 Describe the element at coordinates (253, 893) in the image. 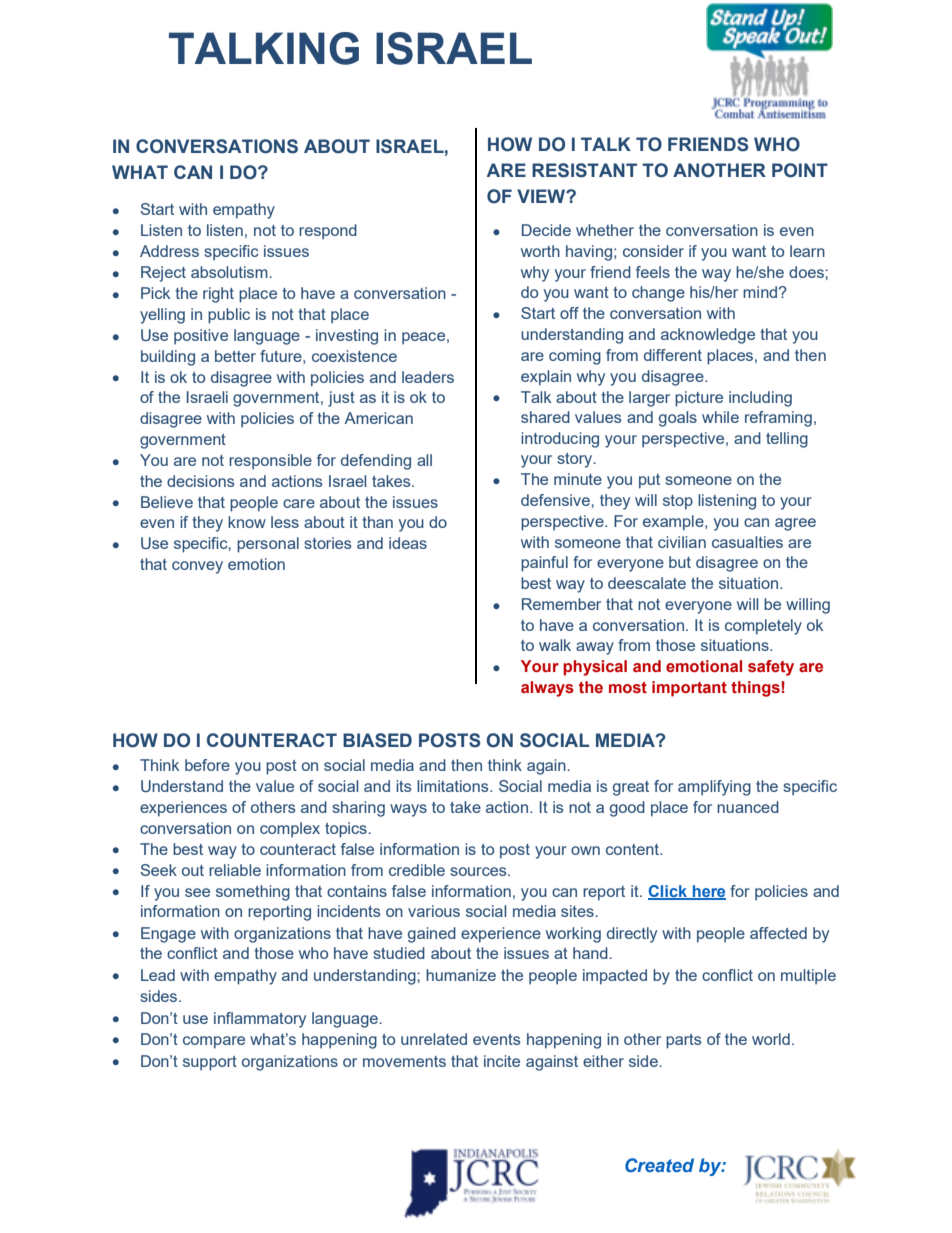

I see `something` at that location.
